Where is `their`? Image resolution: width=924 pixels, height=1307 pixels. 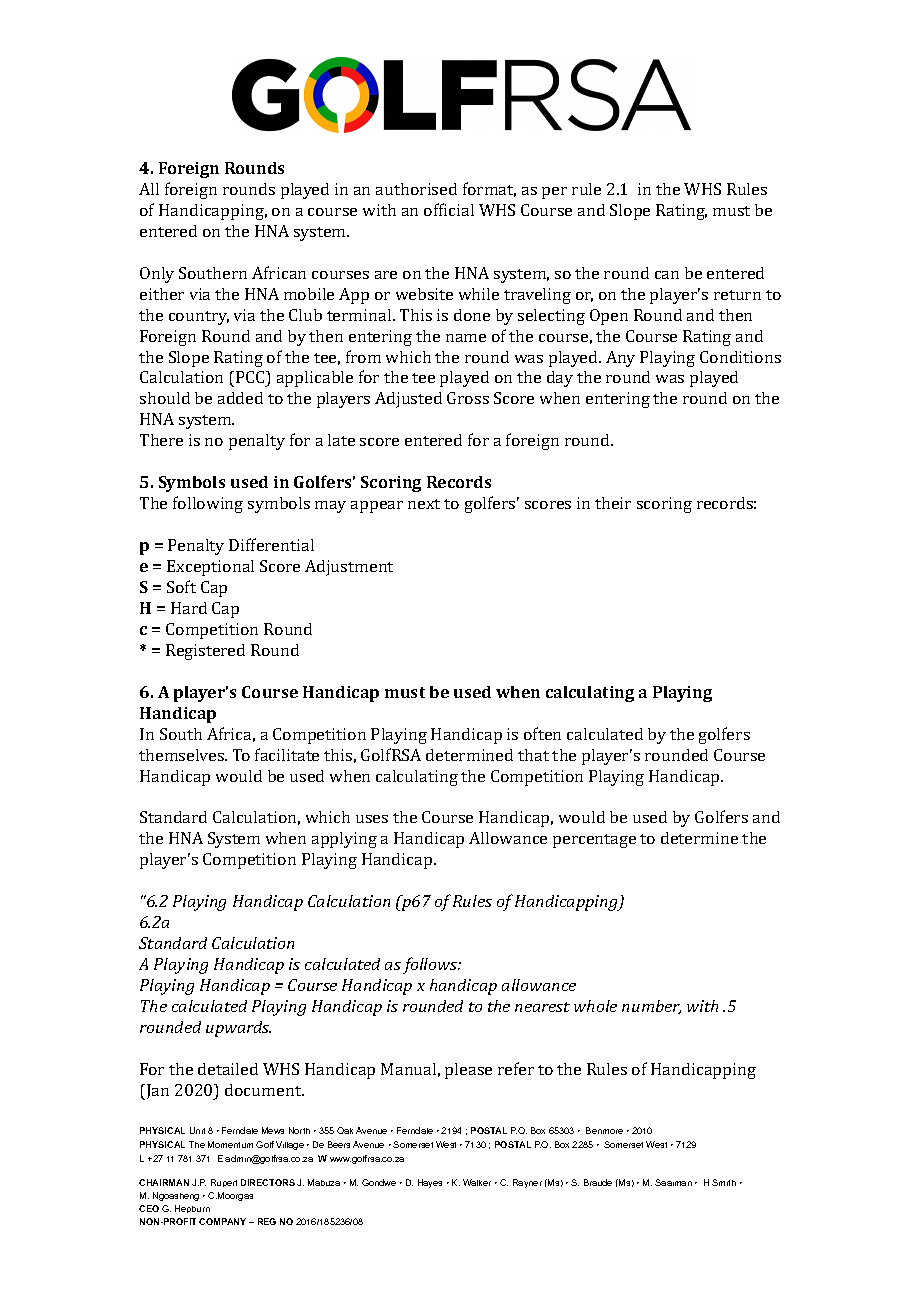 their is located at coordinates (613, 503).
